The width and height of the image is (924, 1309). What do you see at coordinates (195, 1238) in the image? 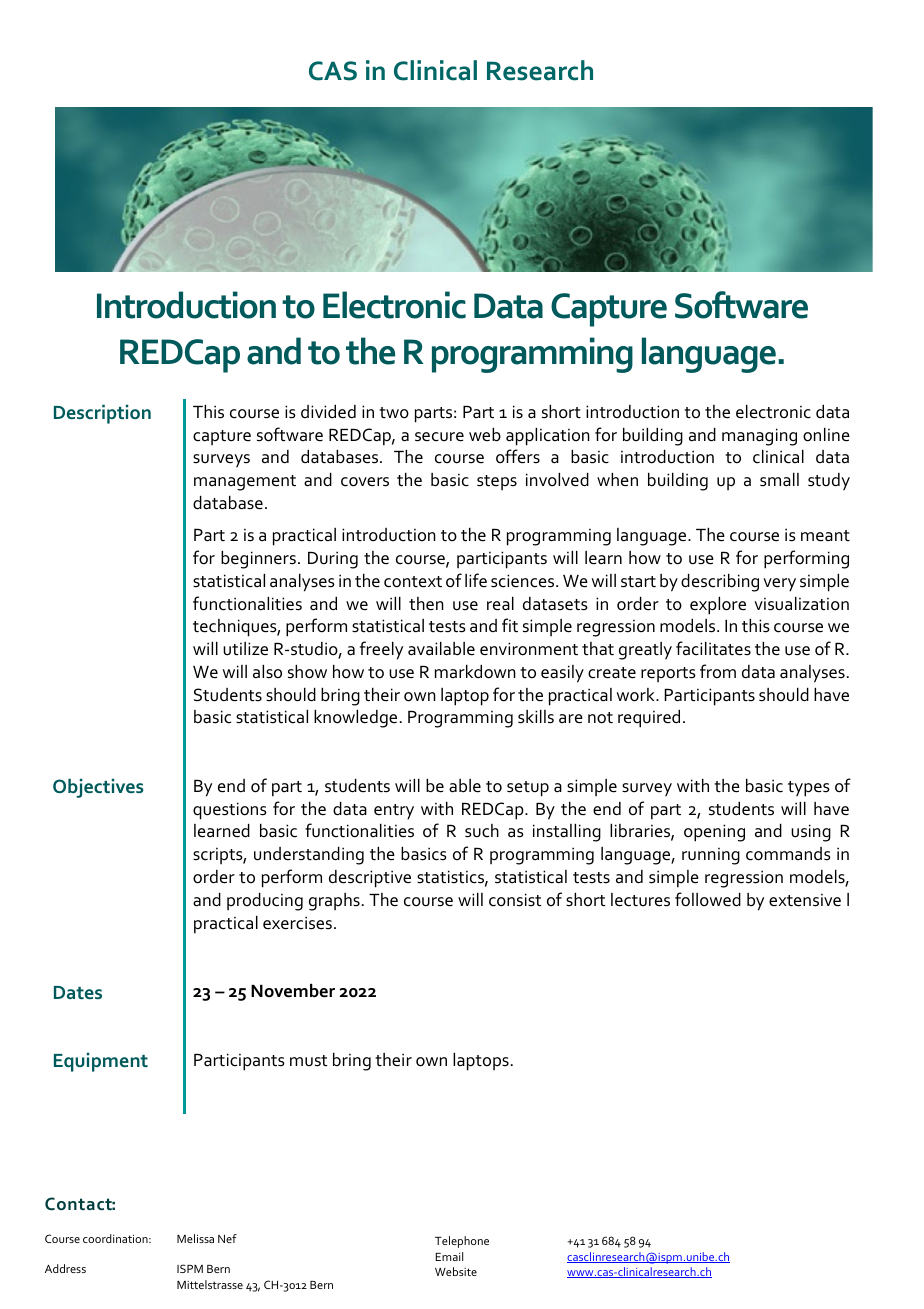
I see `Melissa` at bounding box center [195, 1238].
